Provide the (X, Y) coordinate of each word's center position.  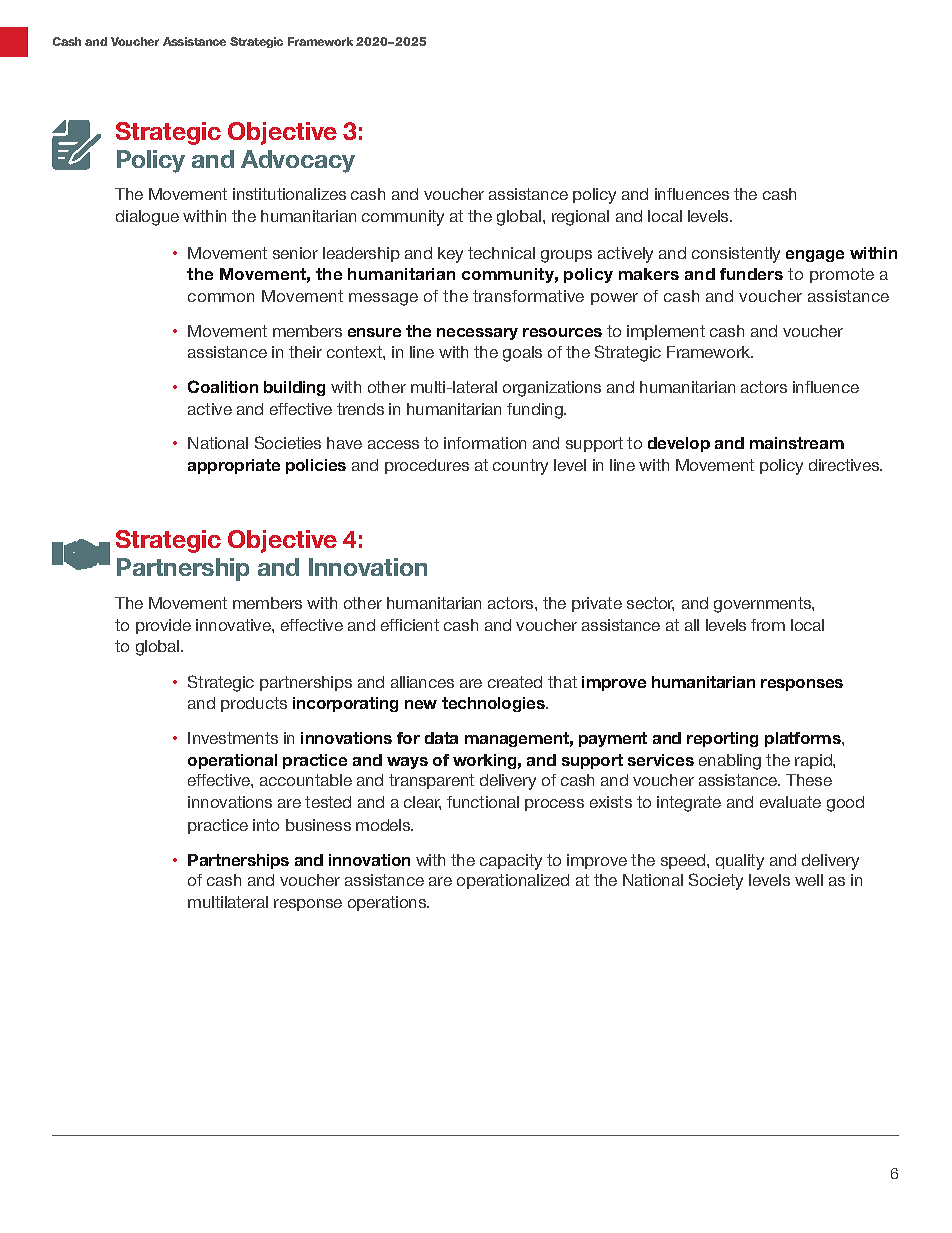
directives (845, 465)
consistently (736, 255)
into (266, 825)
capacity (511, 862)
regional (580, 218)
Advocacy (298, 161)
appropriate (234, 466)
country (520, 467)
